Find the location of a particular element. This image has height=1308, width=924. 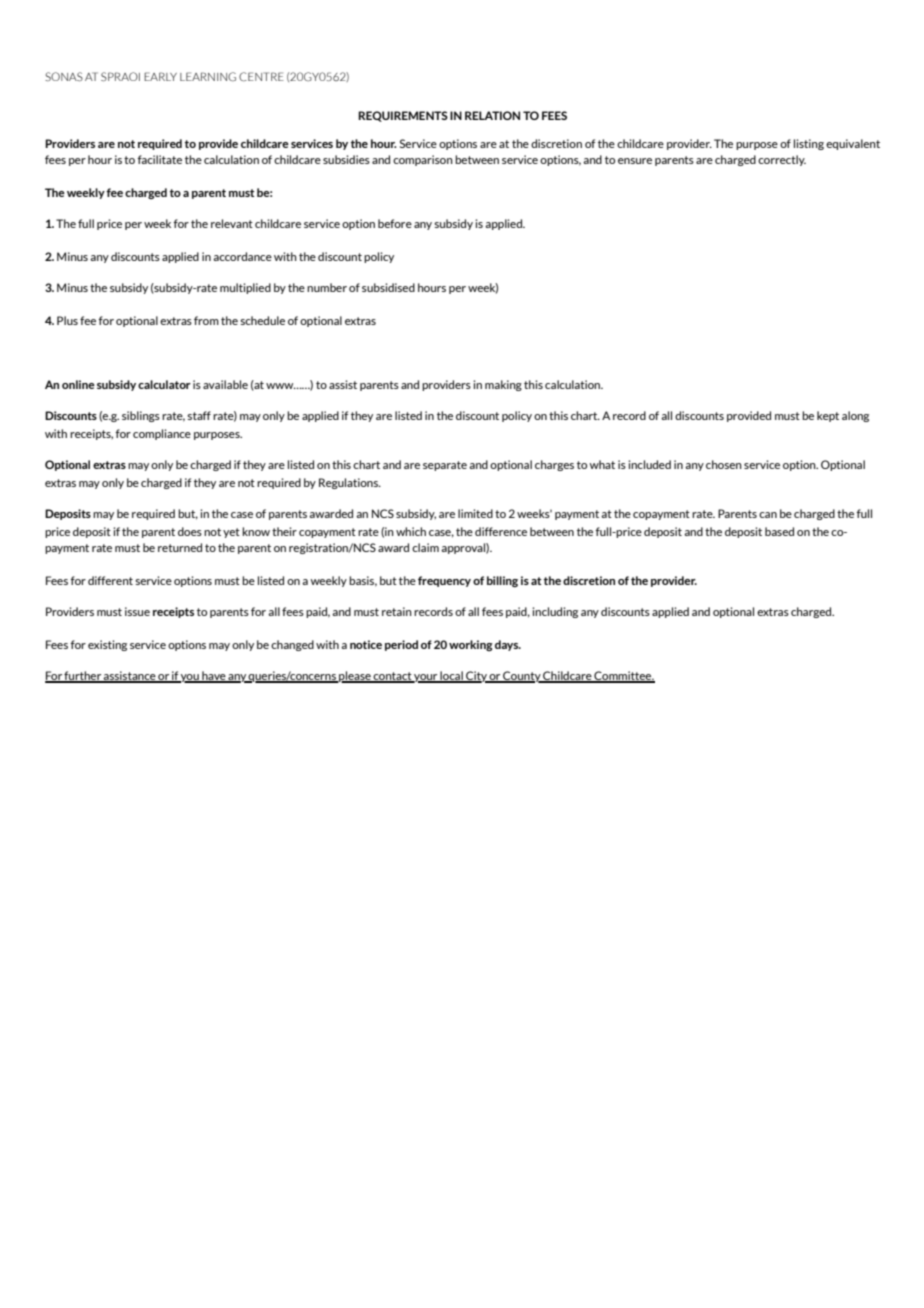

kept is located at coordinates (828, 416).
